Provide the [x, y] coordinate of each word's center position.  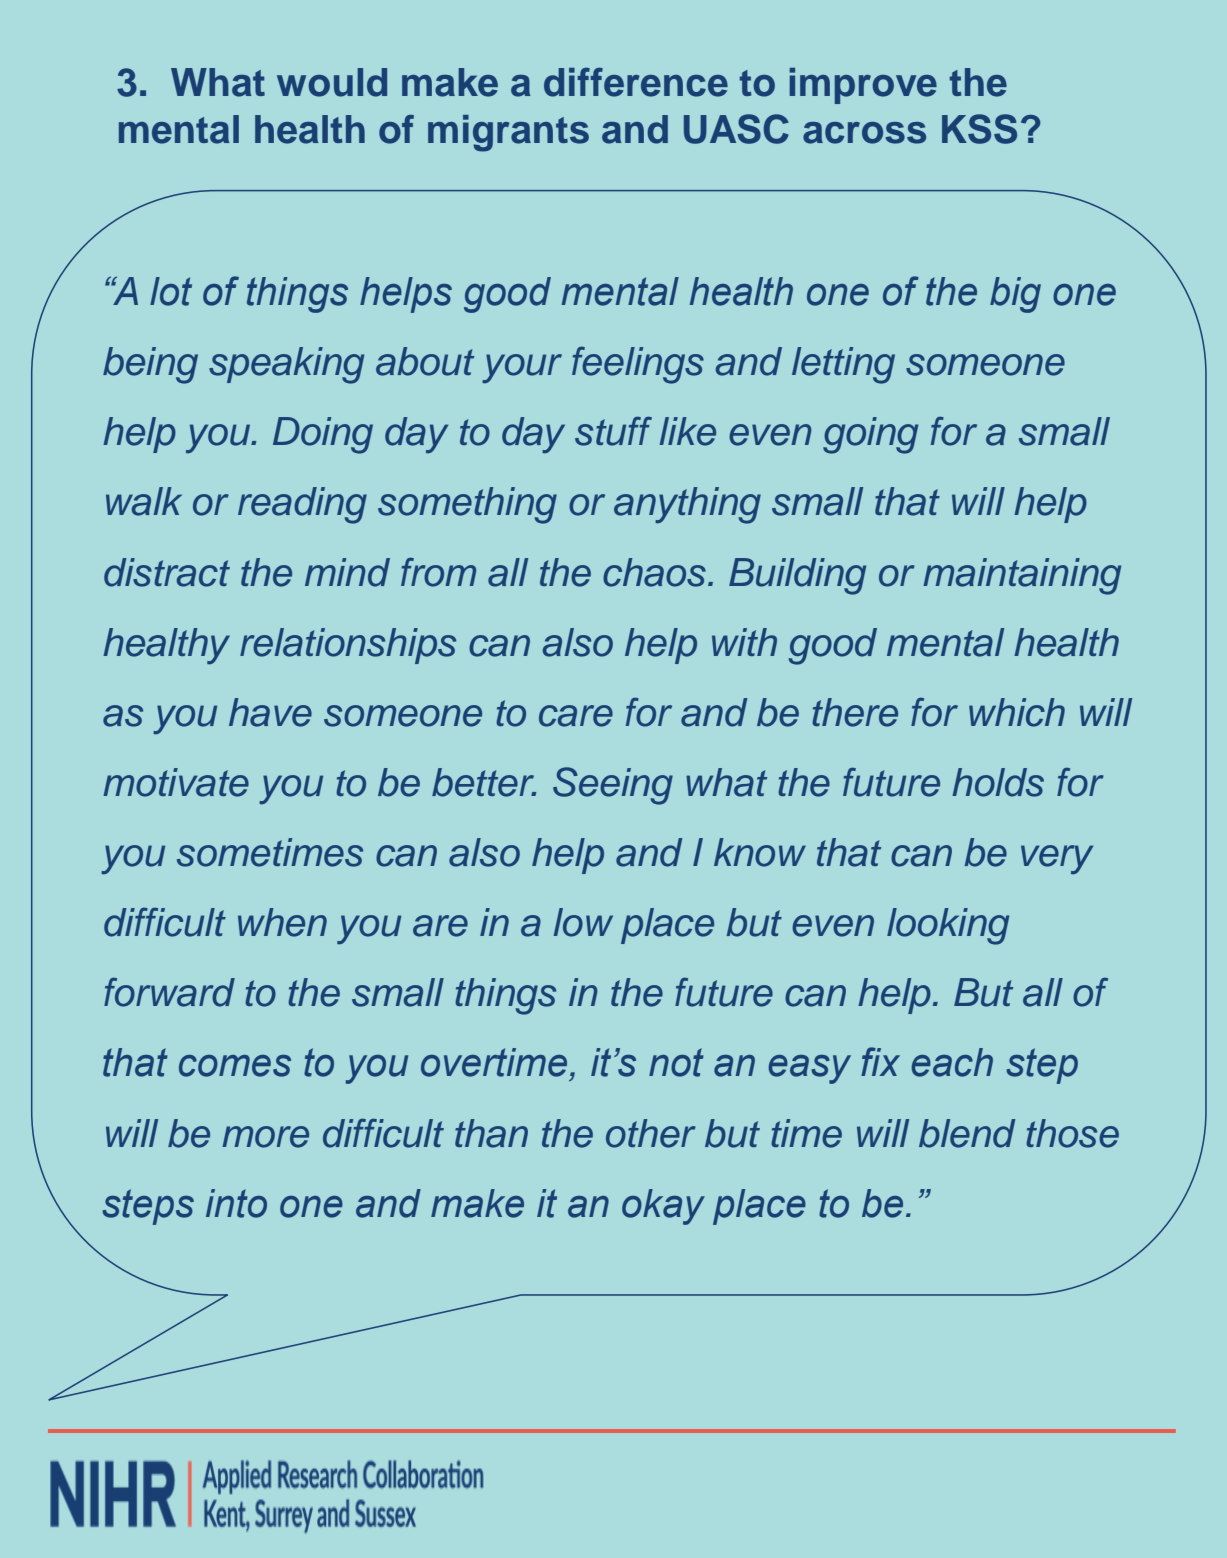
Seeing [613, 786]
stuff [613, 431]
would [332, 82]
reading [302, 505]
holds [998, 782]
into [236, 1203]
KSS [979, 129]
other [651, 1133]
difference [636, 82]
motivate [176, 782]
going [870, 435]
